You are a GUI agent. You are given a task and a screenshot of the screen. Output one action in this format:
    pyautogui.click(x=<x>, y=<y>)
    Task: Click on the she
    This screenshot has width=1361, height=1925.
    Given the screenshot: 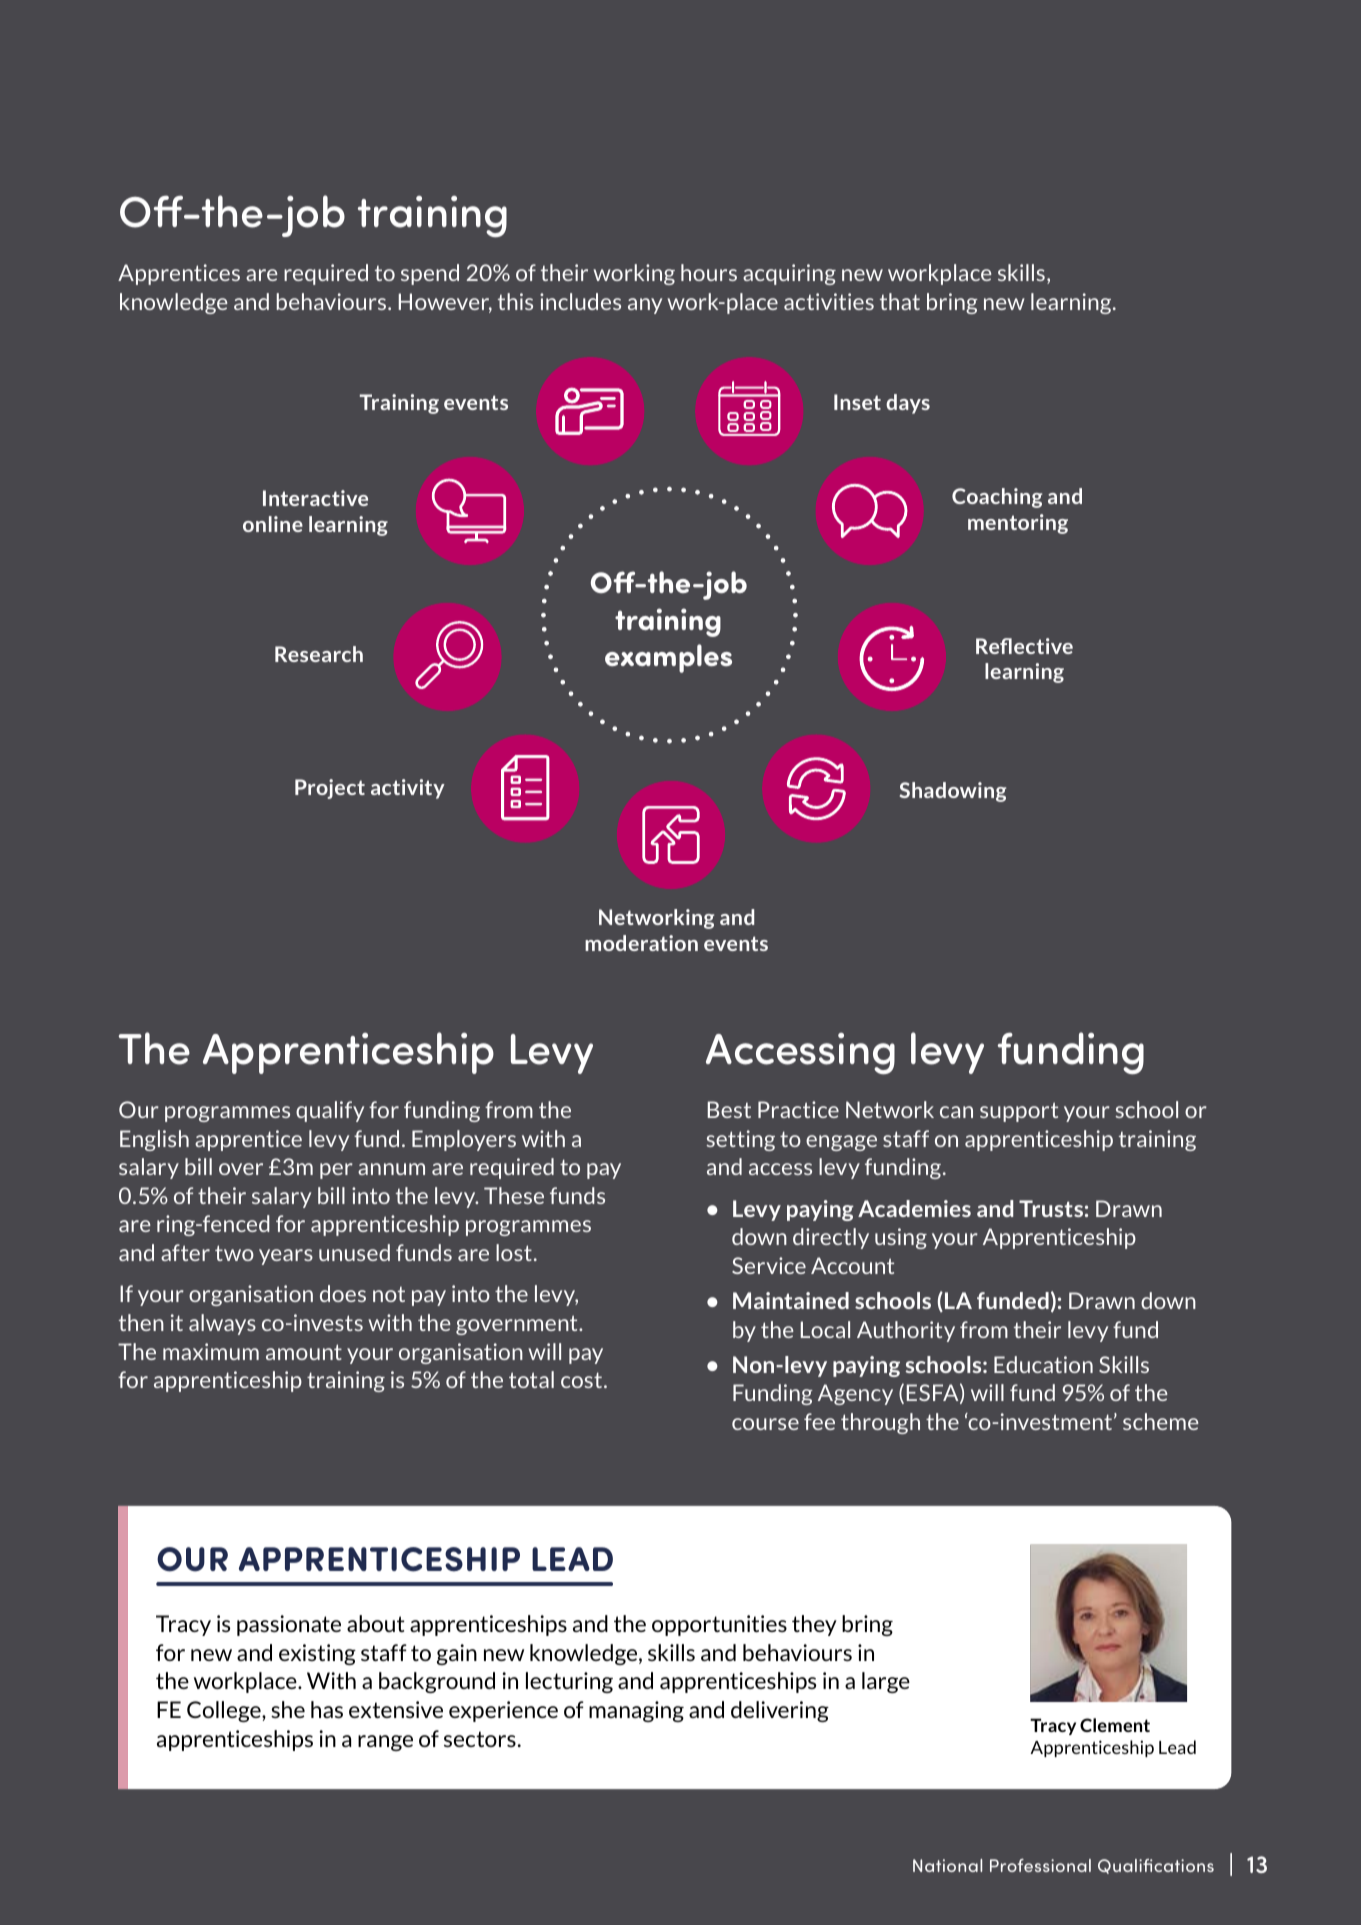 What is the action you would take?
    pyautogui.click(x=288, y=1709)
